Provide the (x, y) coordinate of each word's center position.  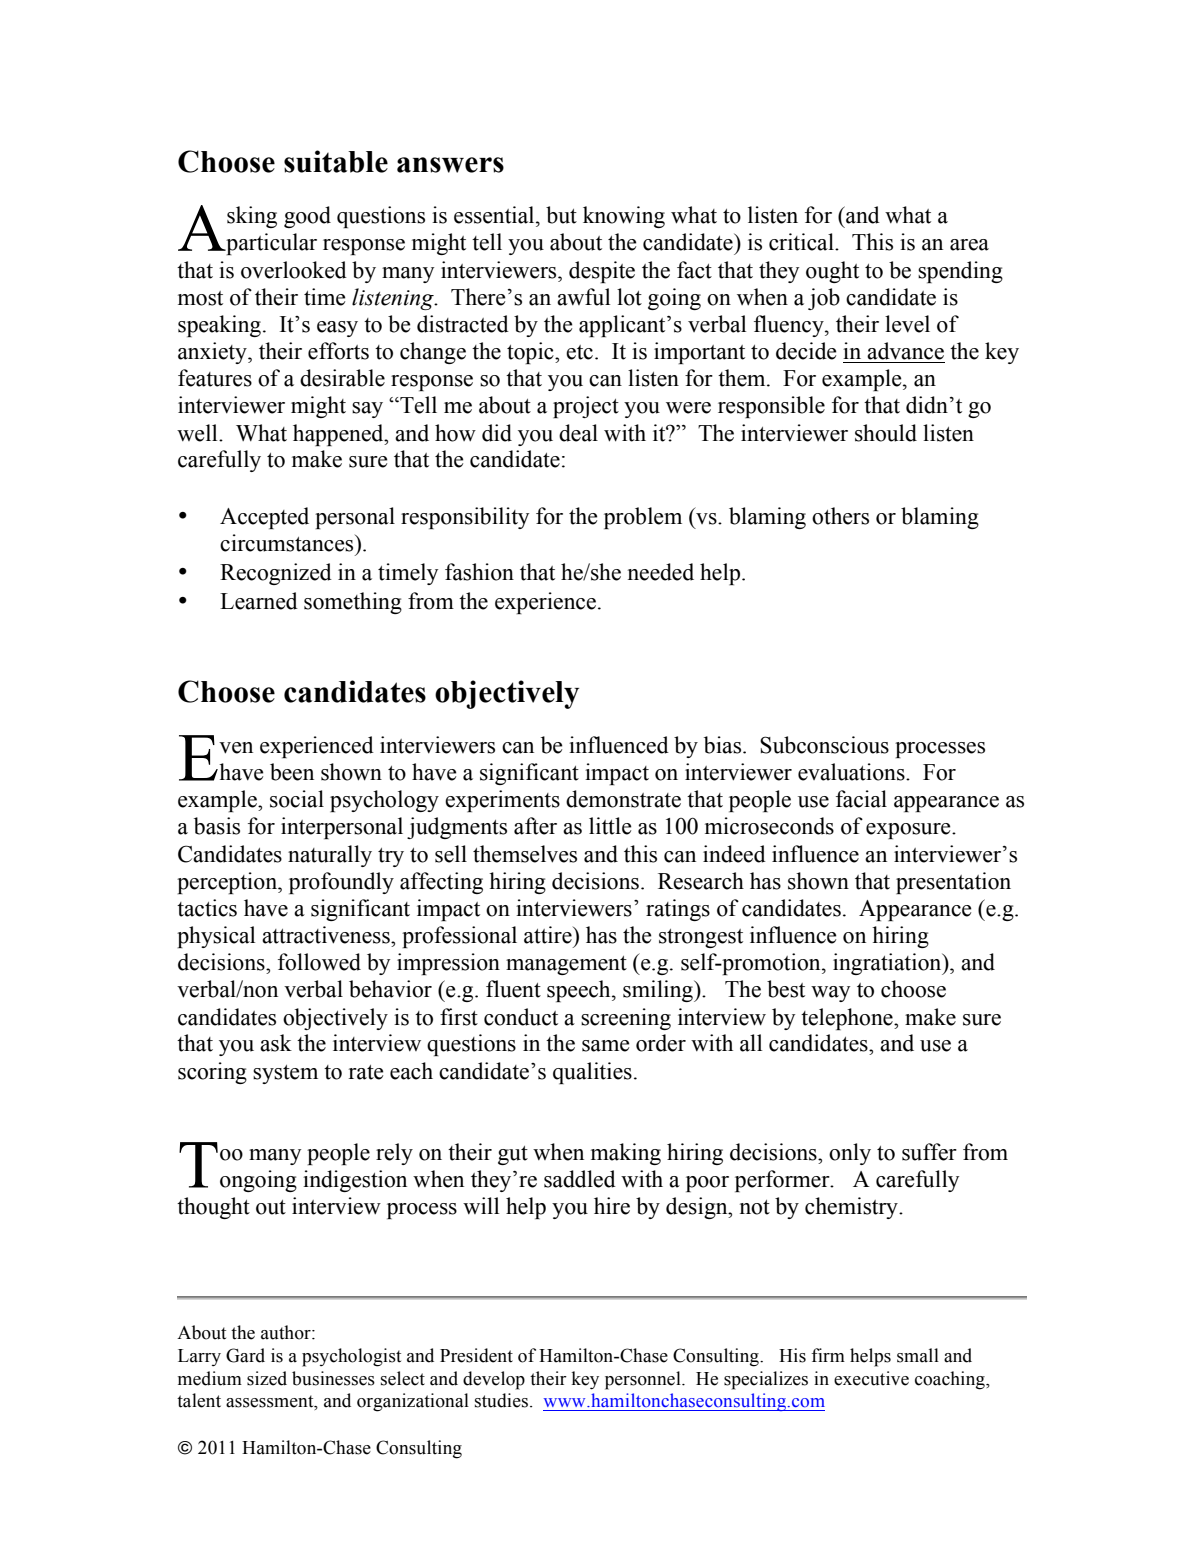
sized (267, 1378)
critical (802, 242)
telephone (848, 1019)
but (561, 215)
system (285, 1074)
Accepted (264, 518)
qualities (592, 1073)
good (307, 217)
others (840, 516)
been (292, 772)
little (610, 826)
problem (643, 518)
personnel (644, 1380)
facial (861, 799)
